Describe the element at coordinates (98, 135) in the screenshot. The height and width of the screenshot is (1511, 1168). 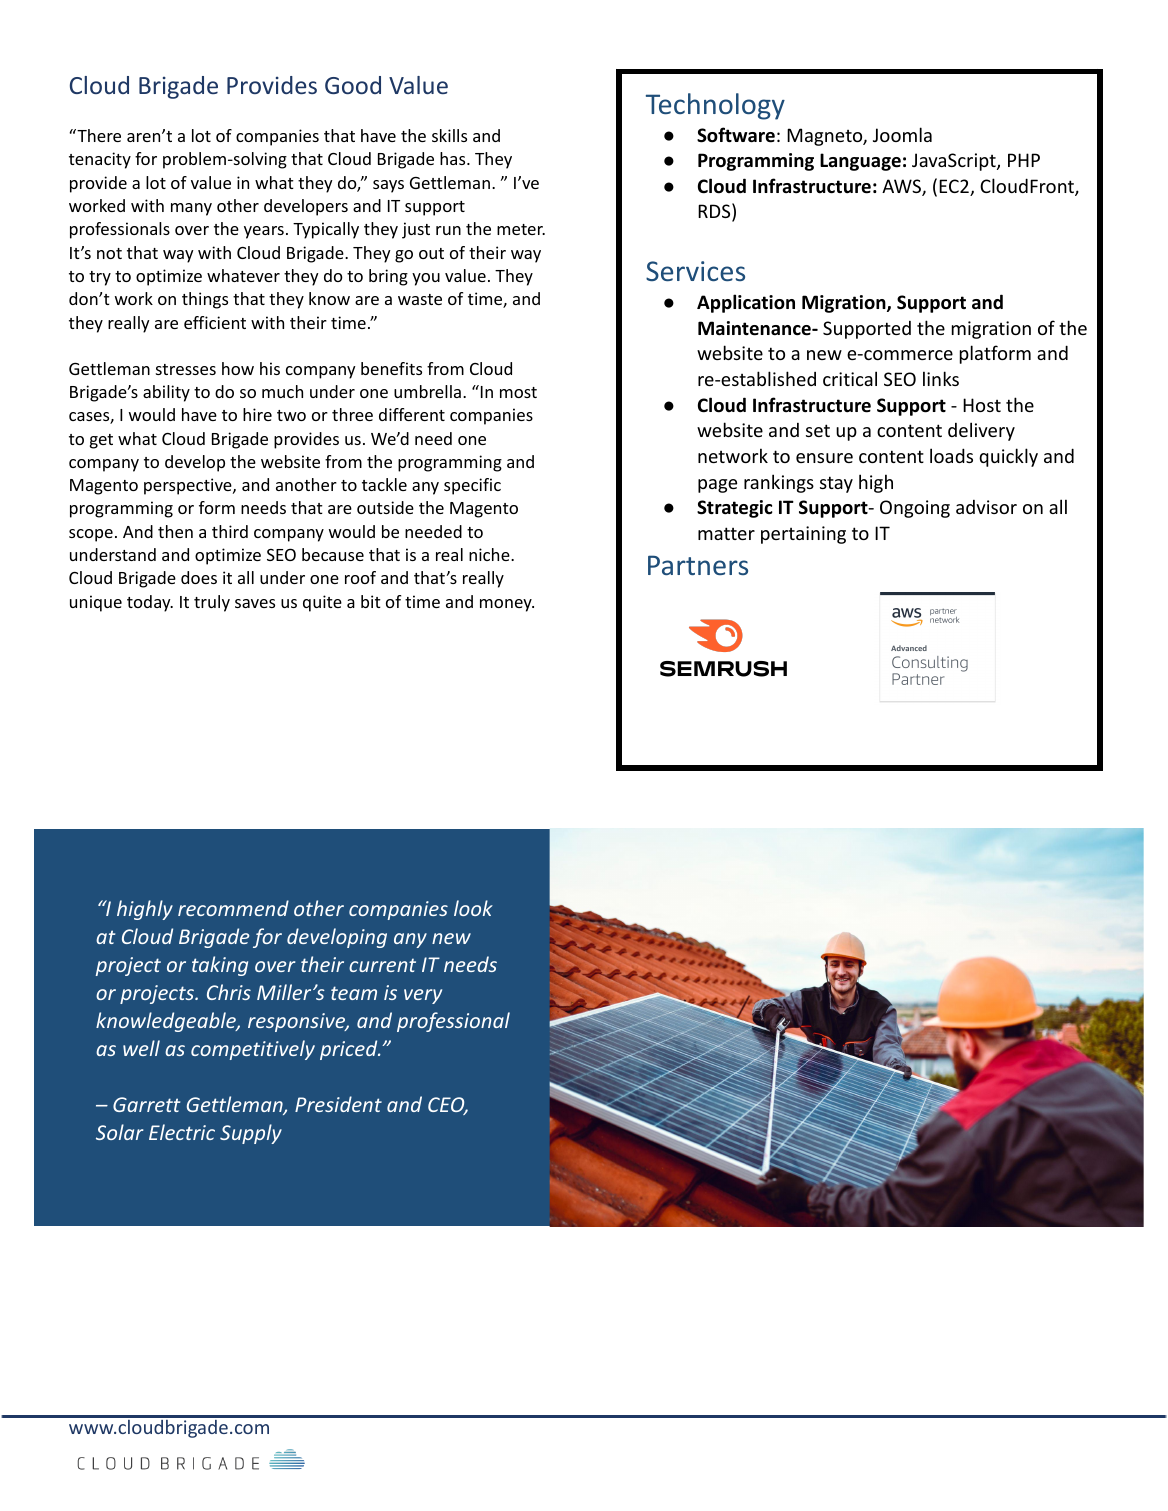
I see `There` at that location.
